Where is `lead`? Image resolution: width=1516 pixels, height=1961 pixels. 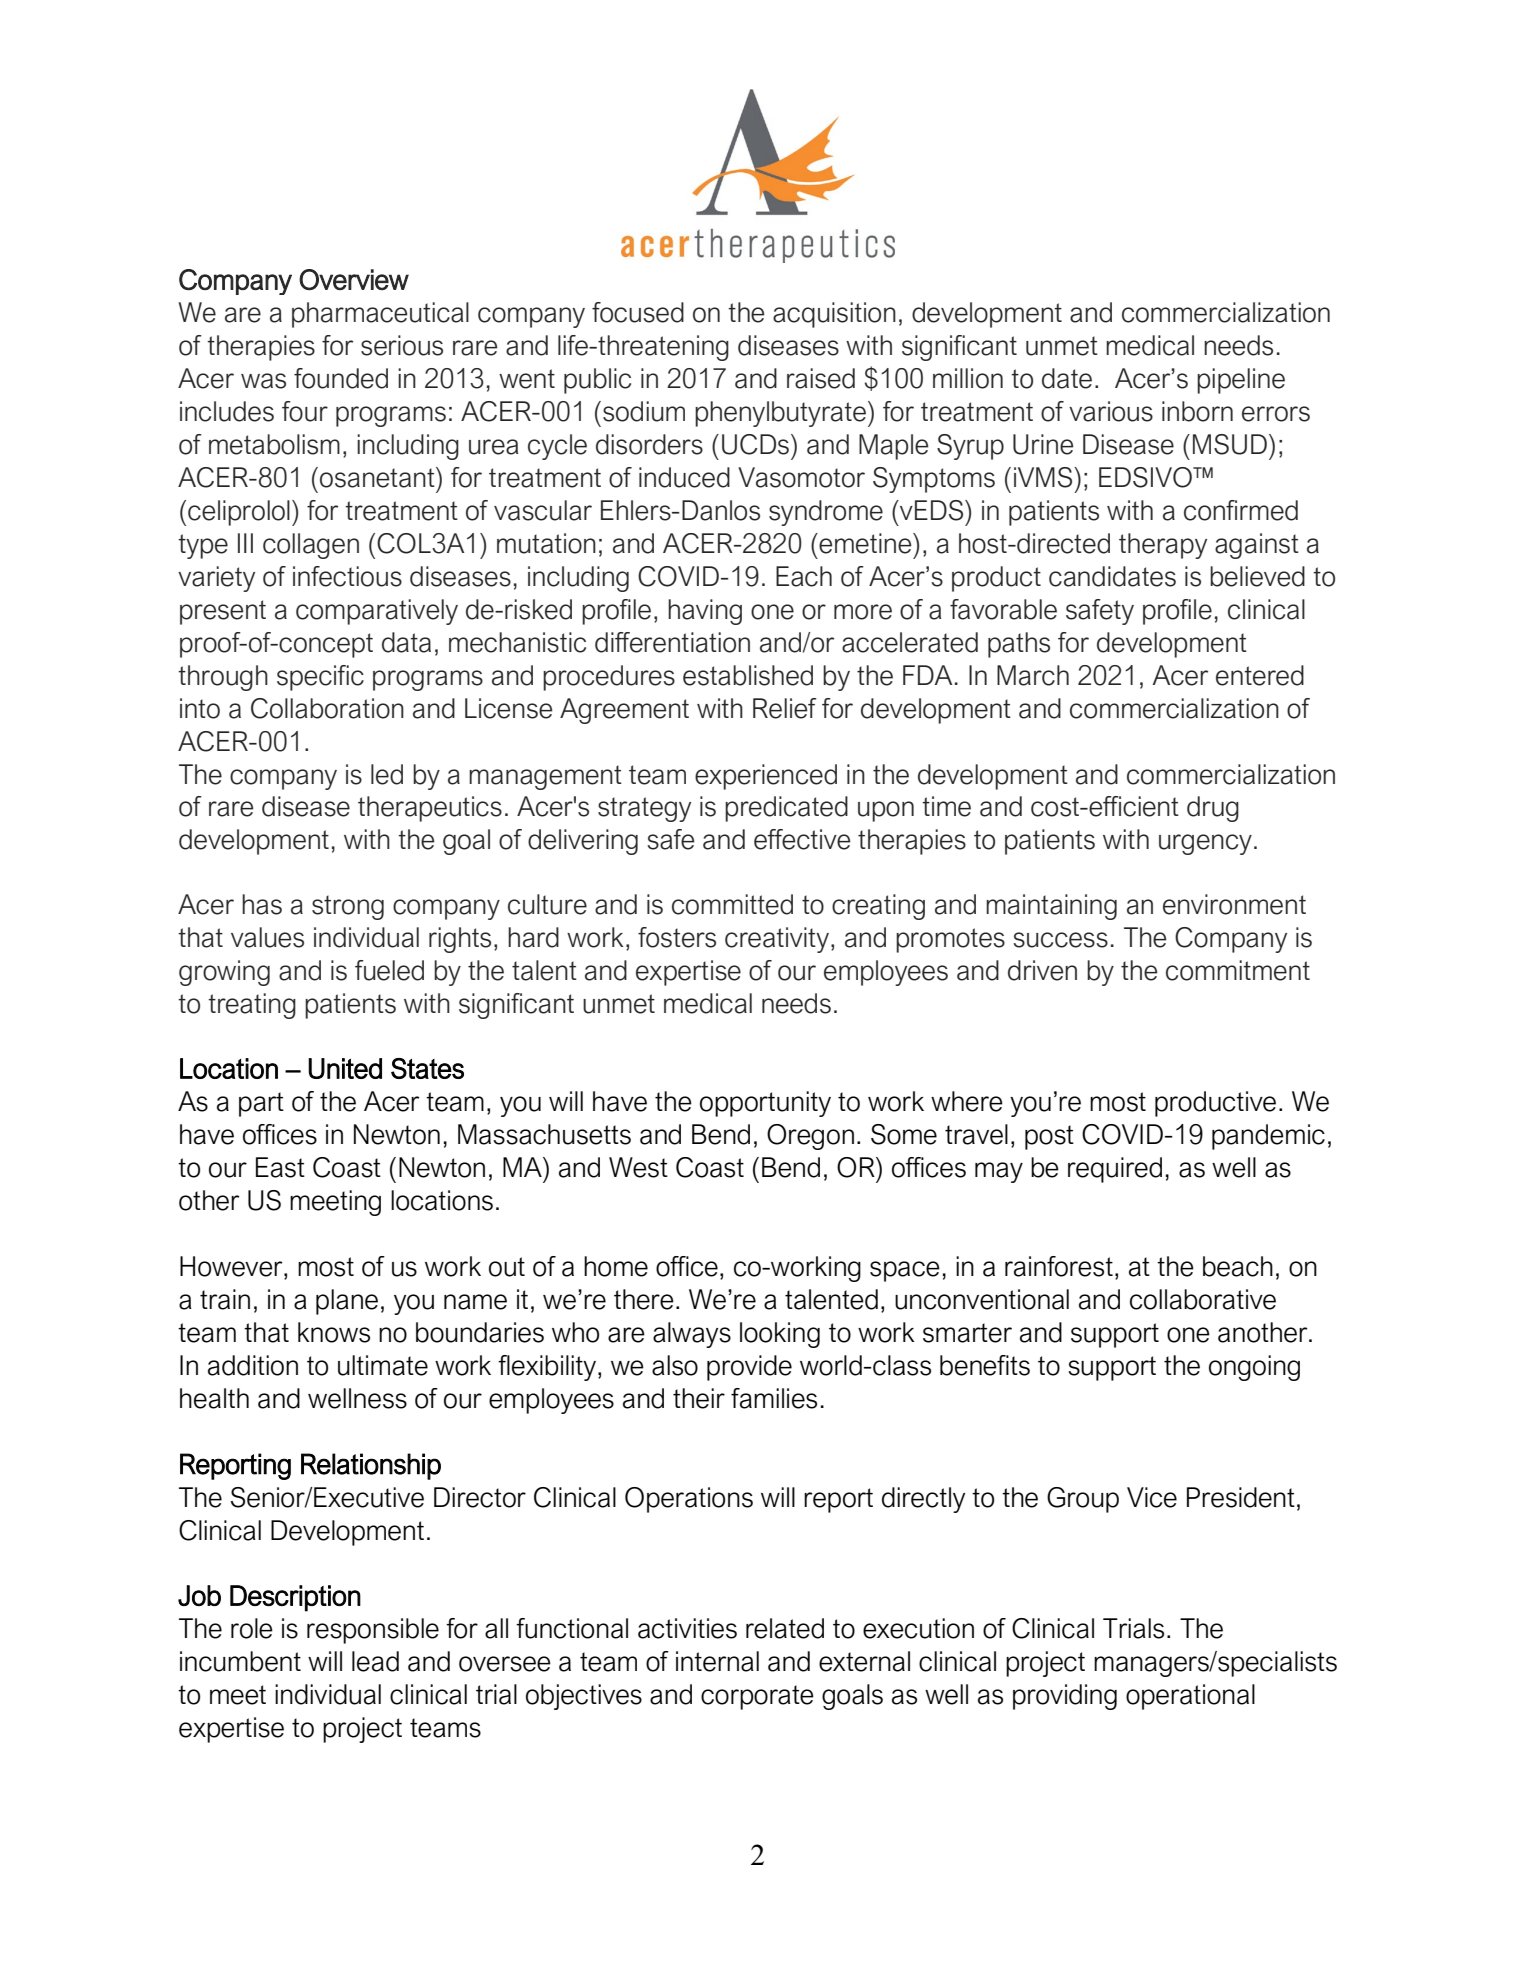 lead is located at coordinates (375, 1661).
